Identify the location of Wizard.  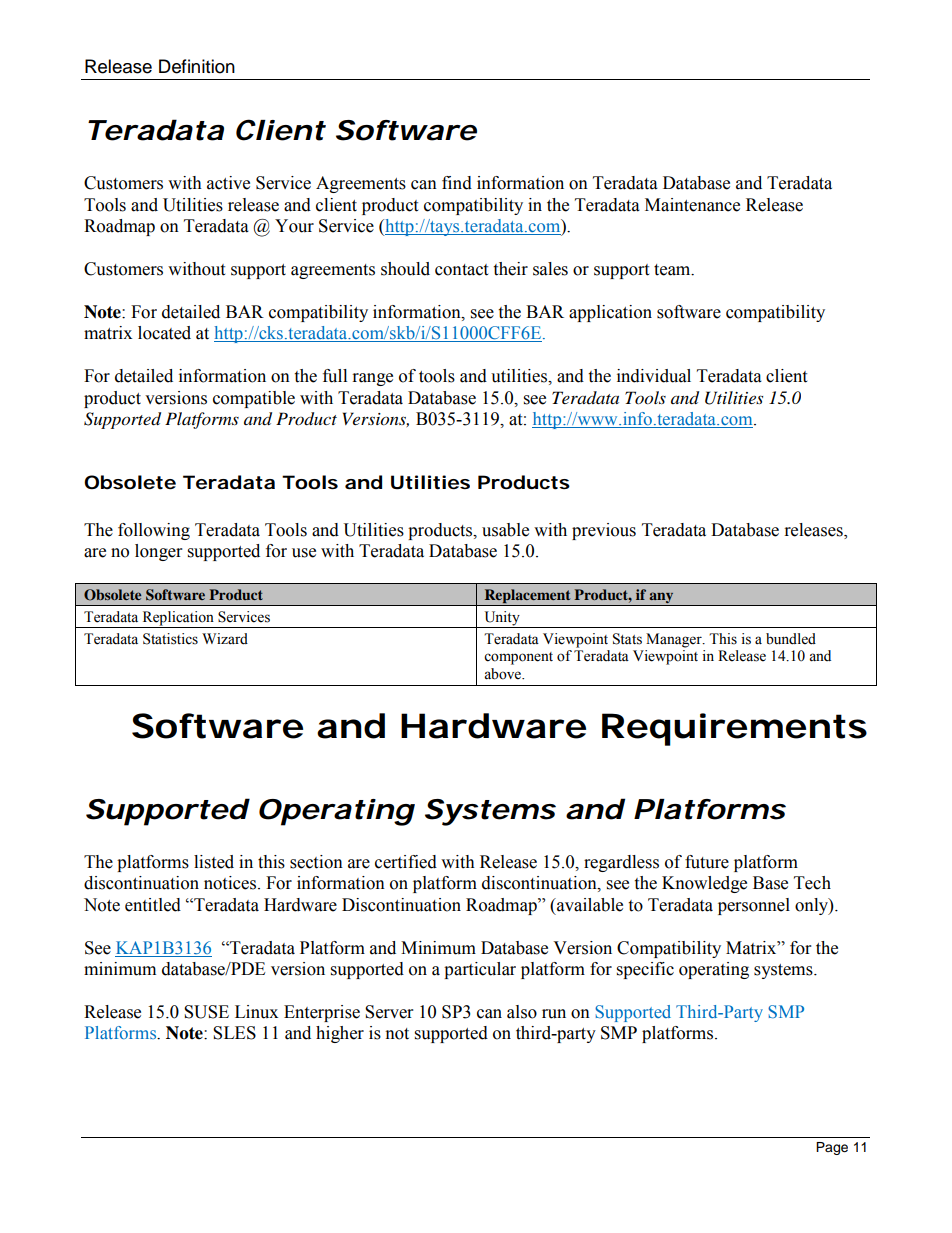
(225, 639).
